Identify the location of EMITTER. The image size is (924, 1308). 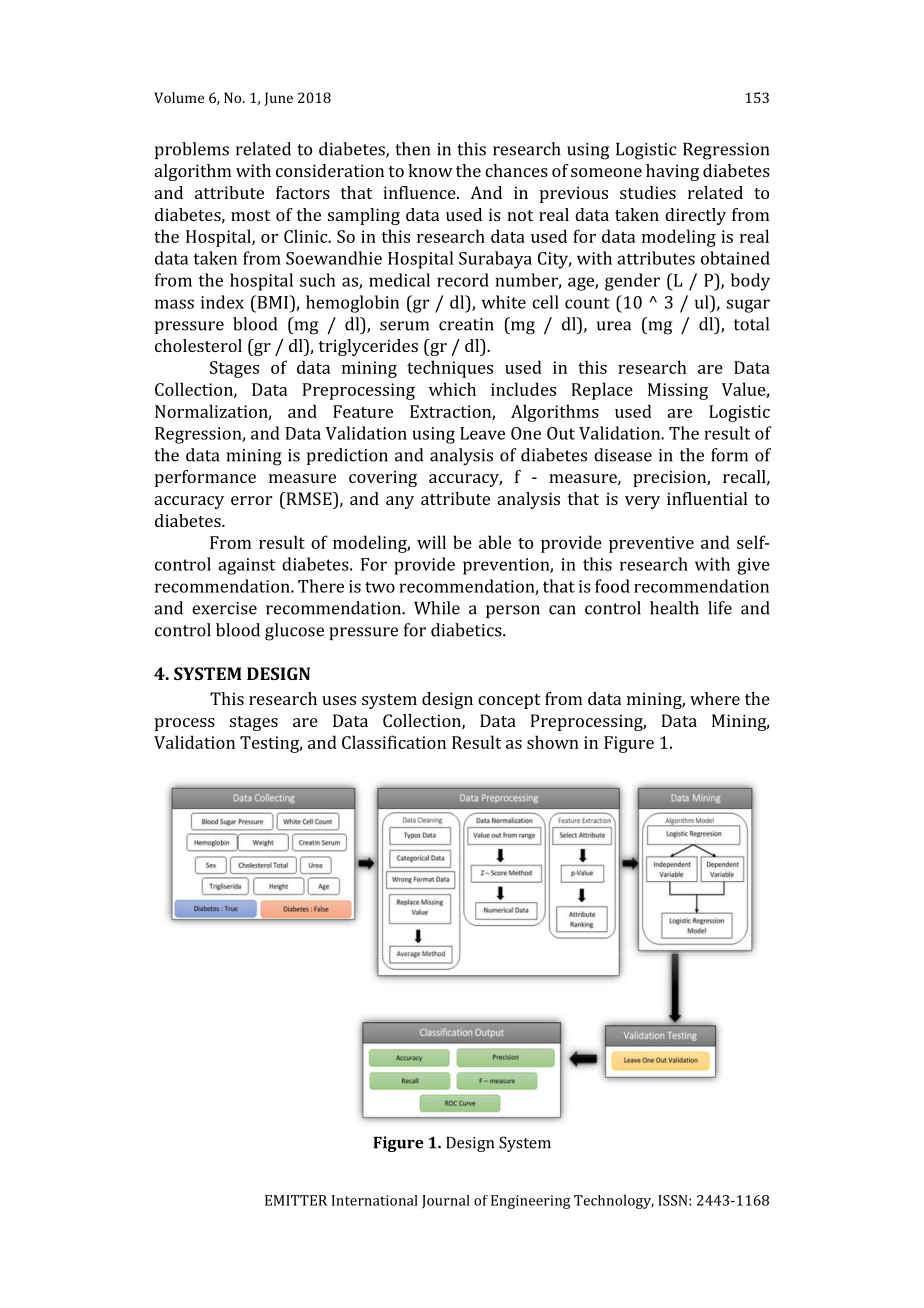
(296, 1200).
